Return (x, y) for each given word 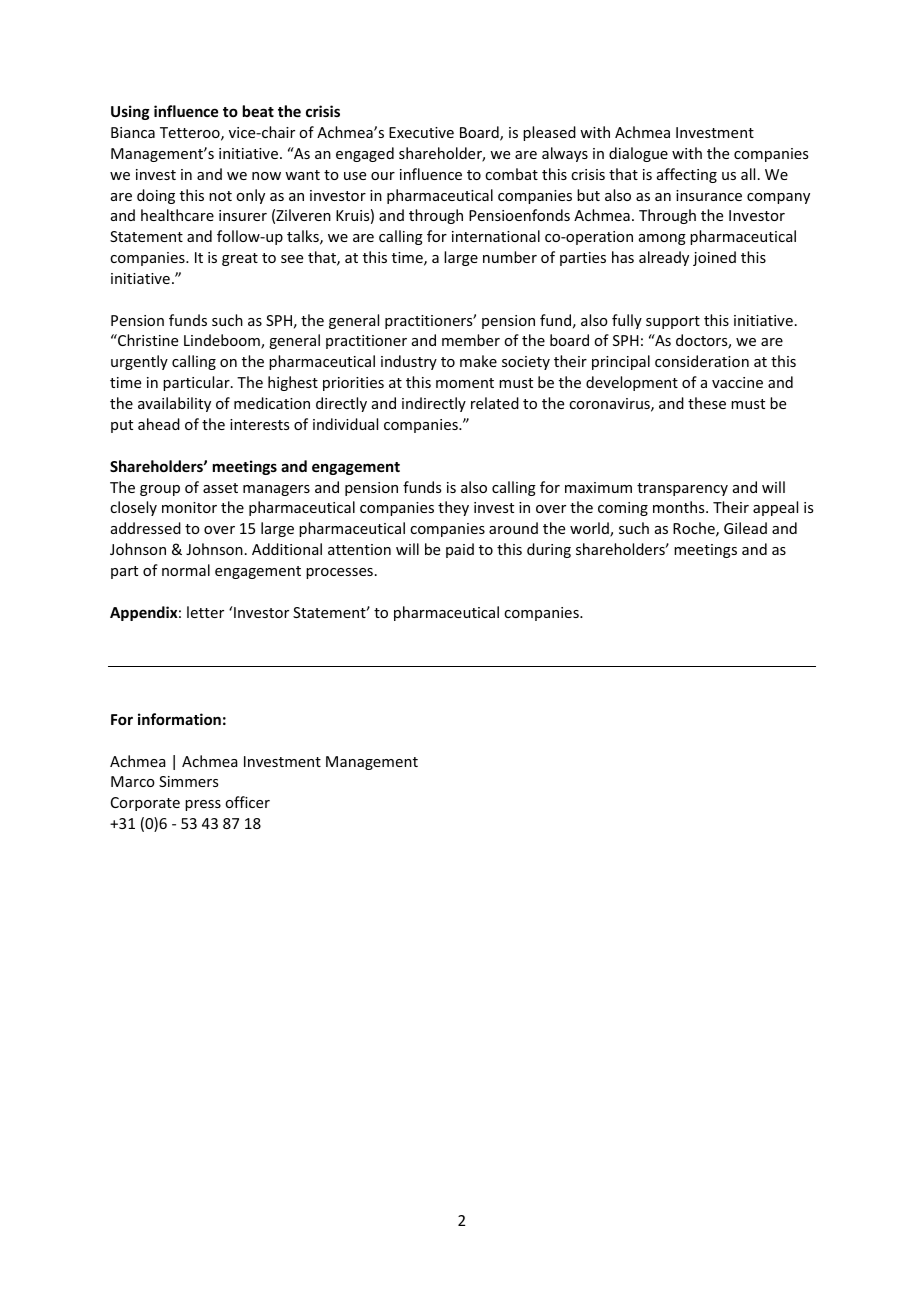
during (549, 550)
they (453, 508)
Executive (421, 132)
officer (247, 802)
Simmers (188, 781)
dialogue (638, 154)
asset (220, 488)
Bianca (133, 132)
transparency (682, 489)
